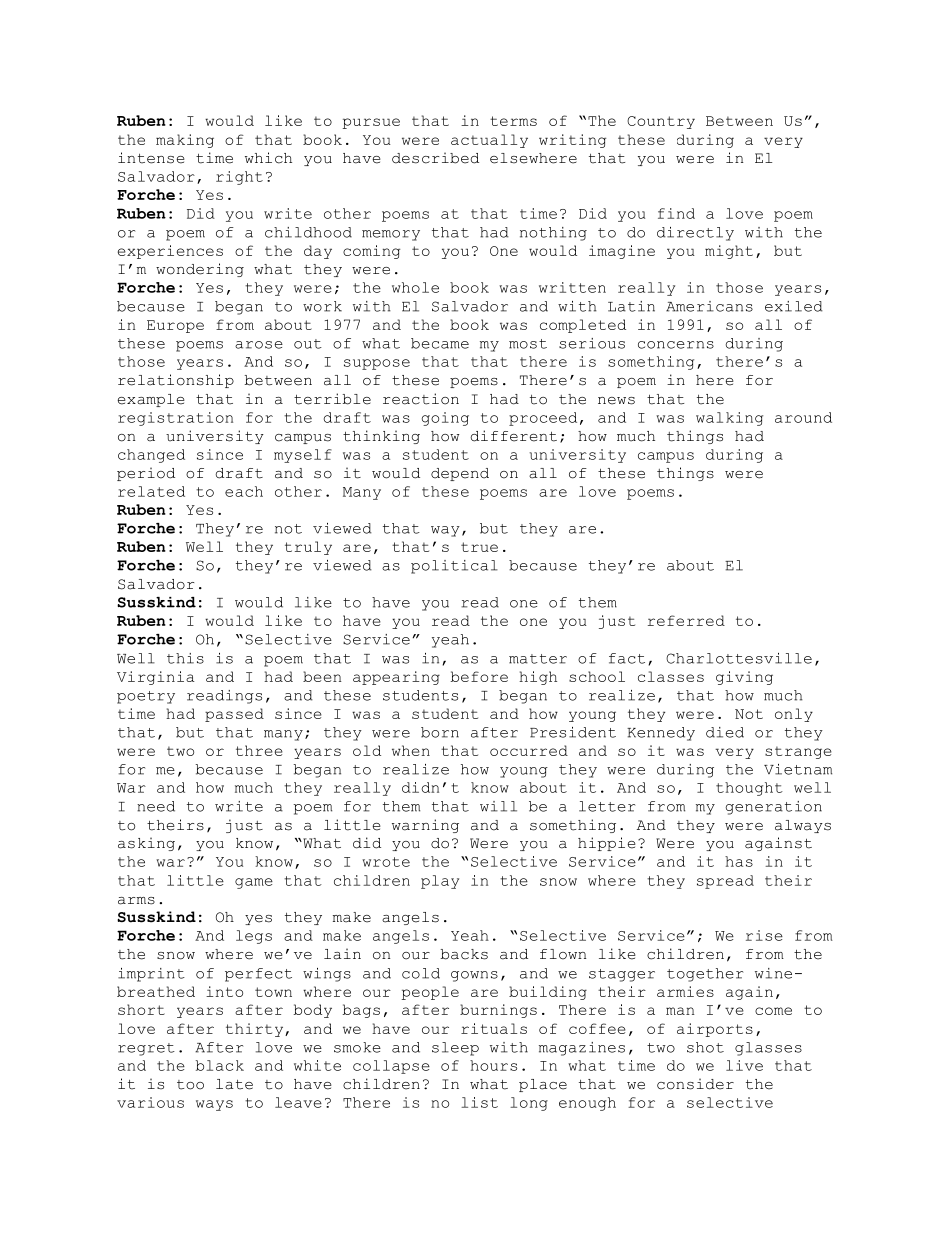 The image size is (952, 1233). What do you see at coordinates (185, 658) in the document?
I see `this` at bounding box center [185, 658].
